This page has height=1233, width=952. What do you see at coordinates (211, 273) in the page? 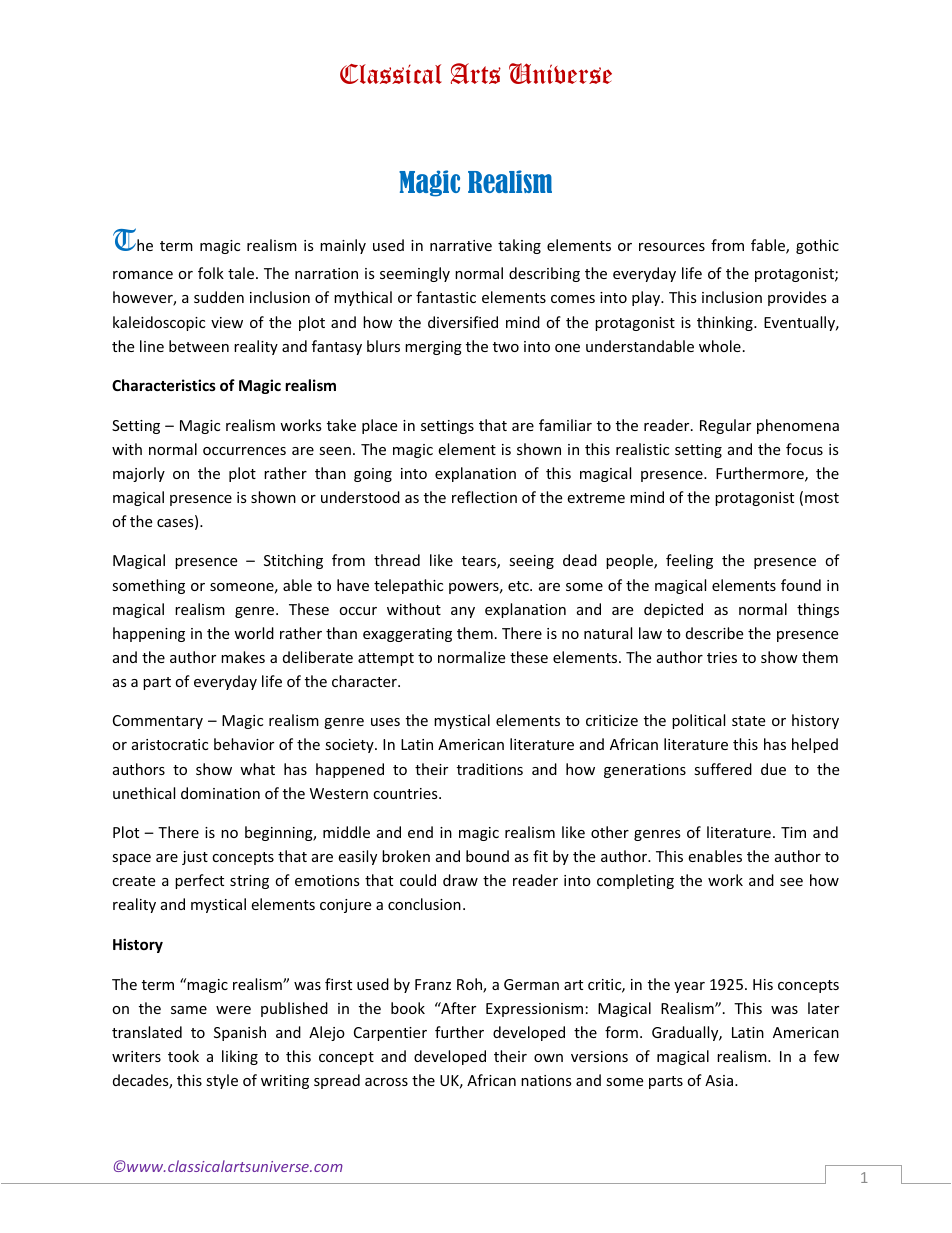
I see `folk` at bounding box center [211, 273].
